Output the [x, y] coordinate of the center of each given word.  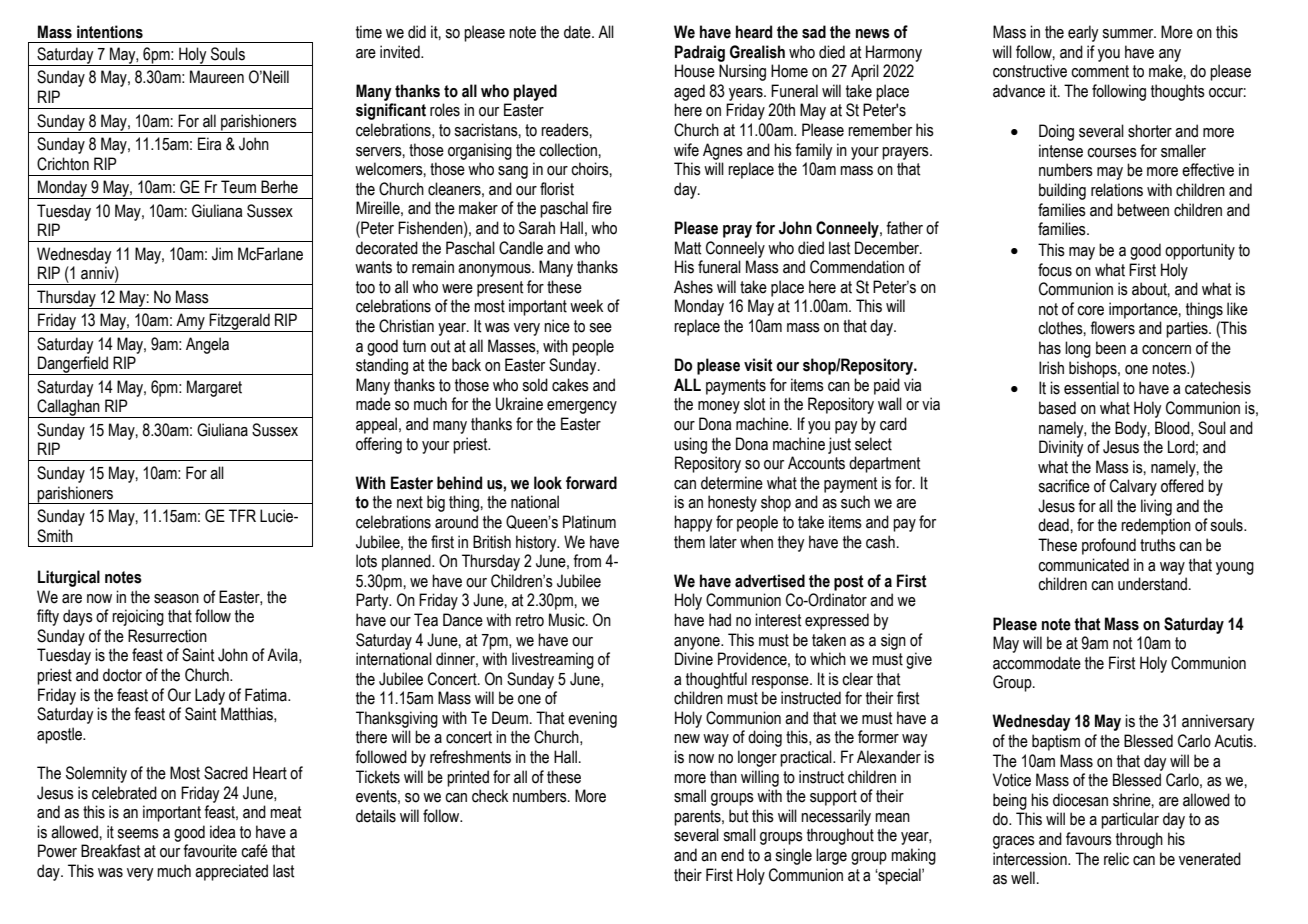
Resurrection [167, 636]
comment [1100, 71]
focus [1055, 270]
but [738, 816]
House [695, 71]
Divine [694, 659]
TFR [242, 515]
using [690, 445]
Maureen [217, 77]
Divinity [1061, 448]
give [919, 660]
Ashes [693, 287]
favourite [210, 851]
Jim [222, 254]
